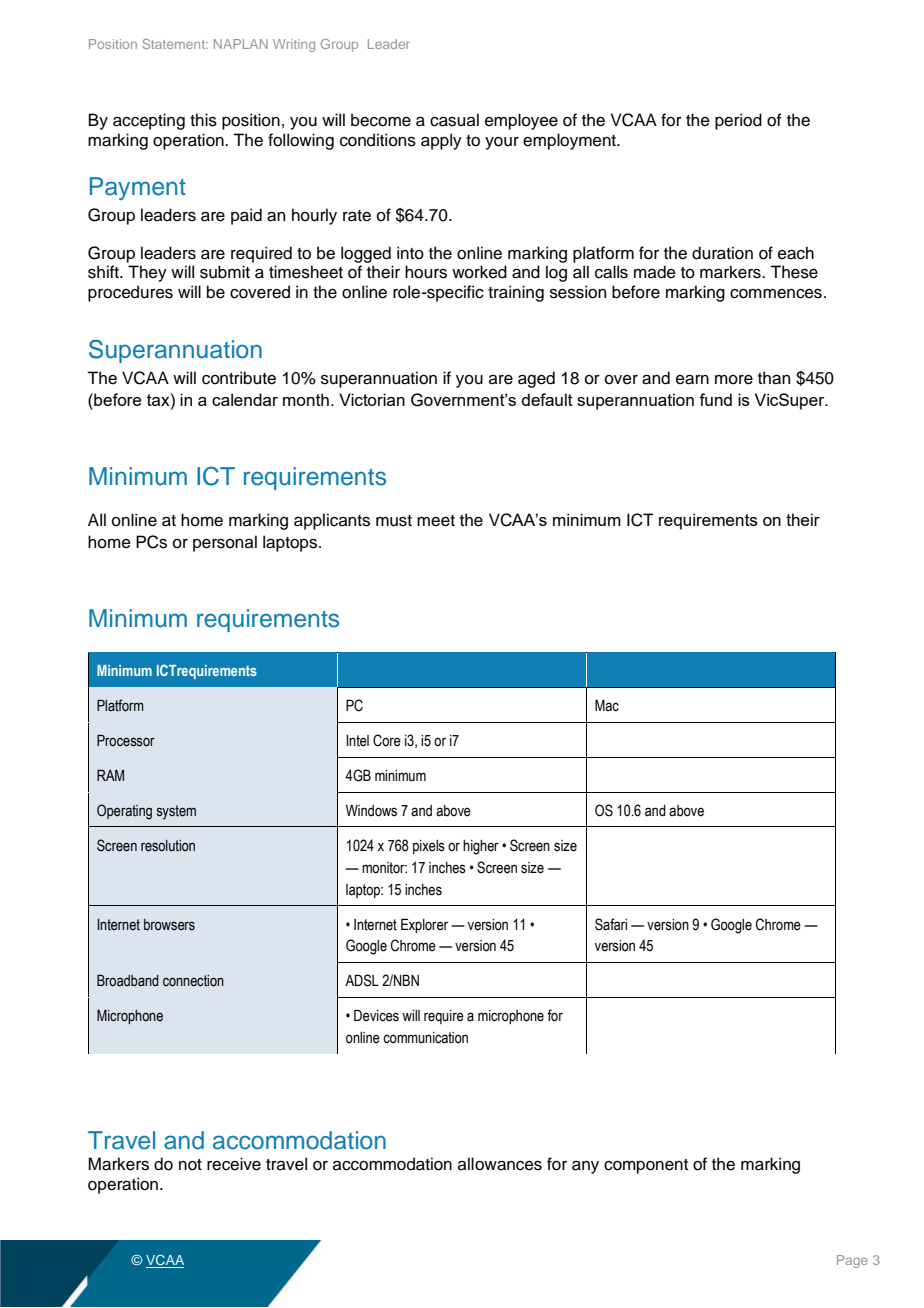 The width and height of the page is (924, 1308). What do you see at coordinates (516, 293) in the page?
I see `training` at bounding box center [516, 293].
